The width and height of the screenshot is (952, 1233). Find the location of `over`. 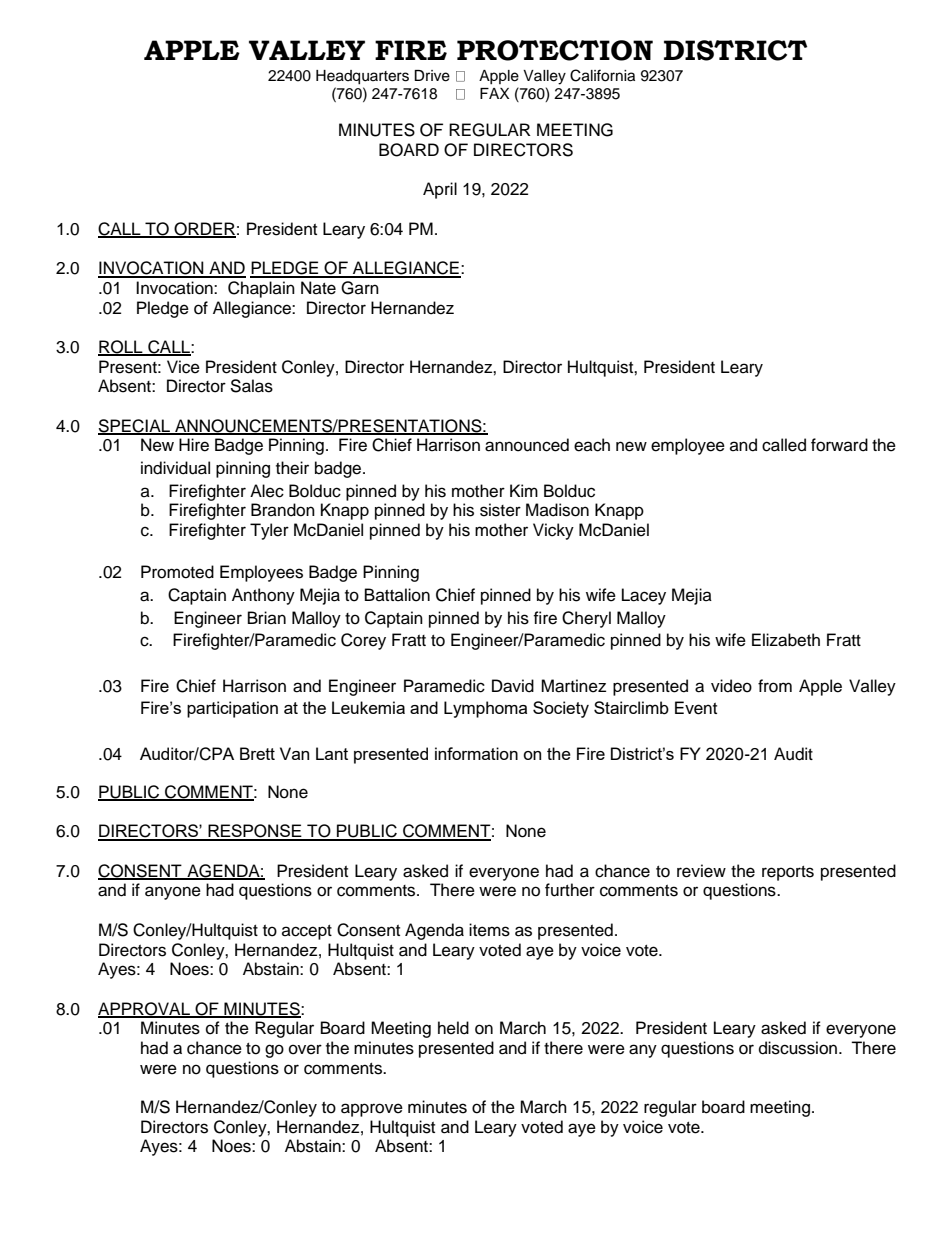

over is located at coordinates (305, 1049).
